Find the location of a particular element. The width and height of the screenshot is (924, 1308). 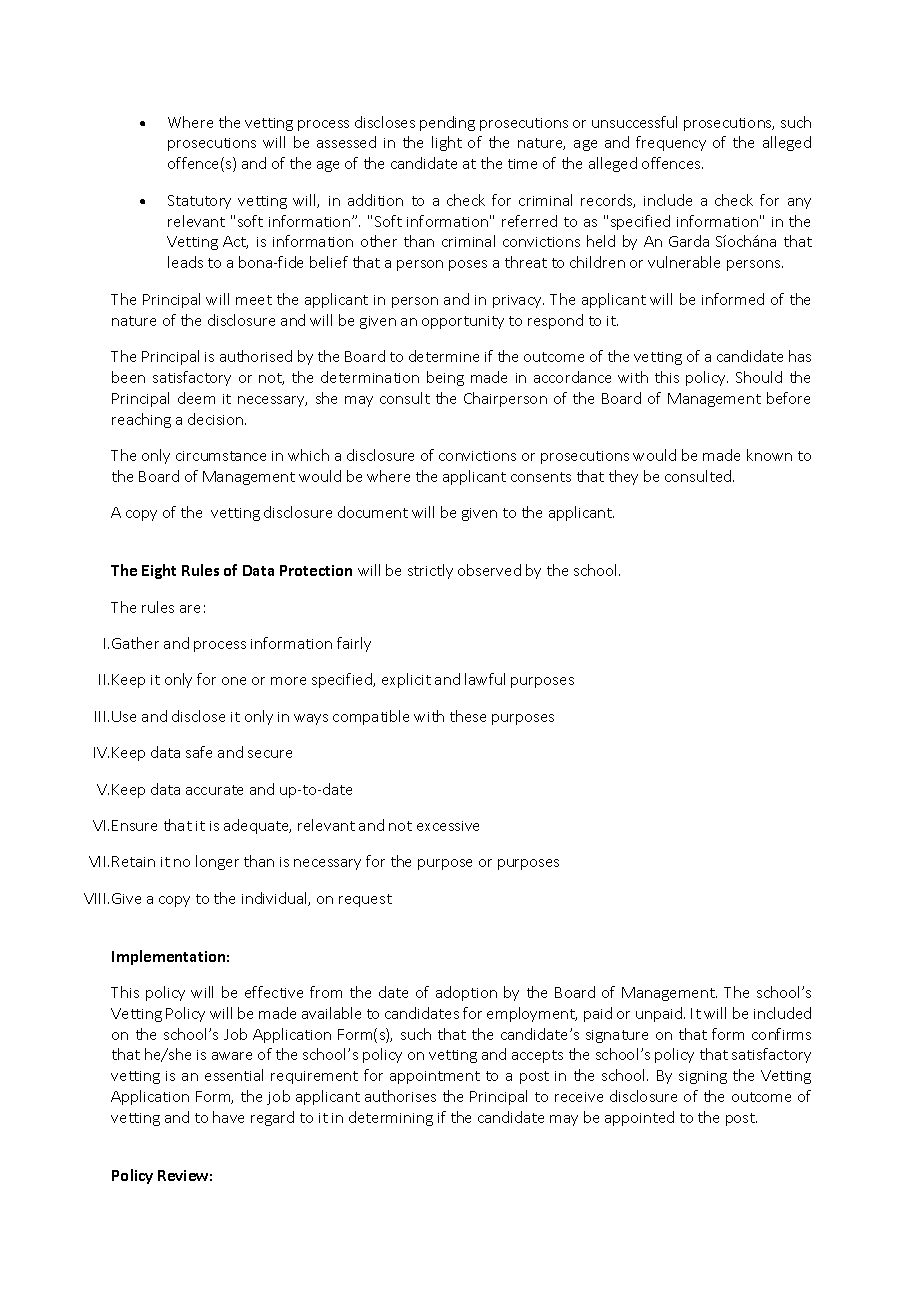

light is located at coordinates (447, 143).
